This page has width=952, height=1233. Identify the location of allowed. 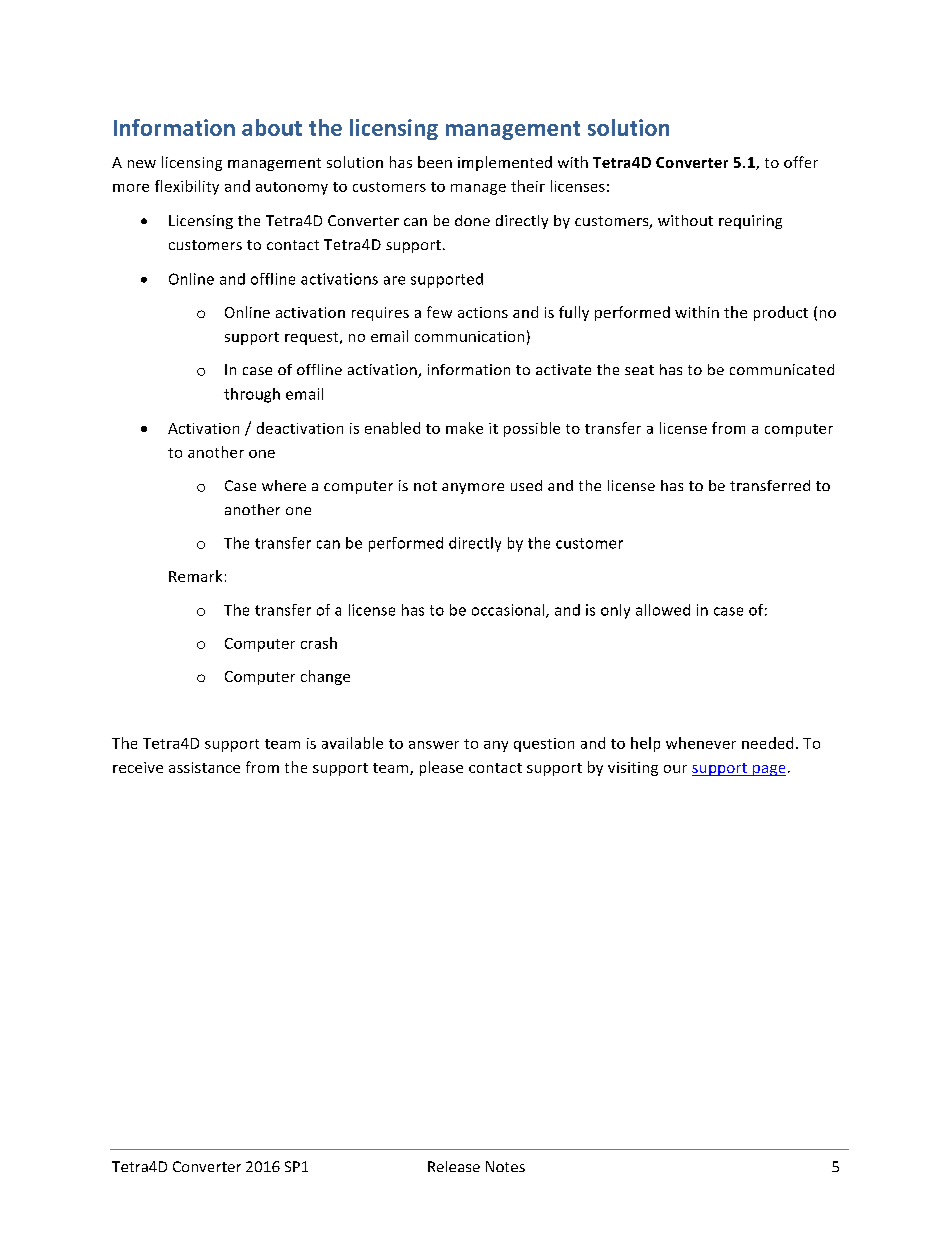
(663, 610).
